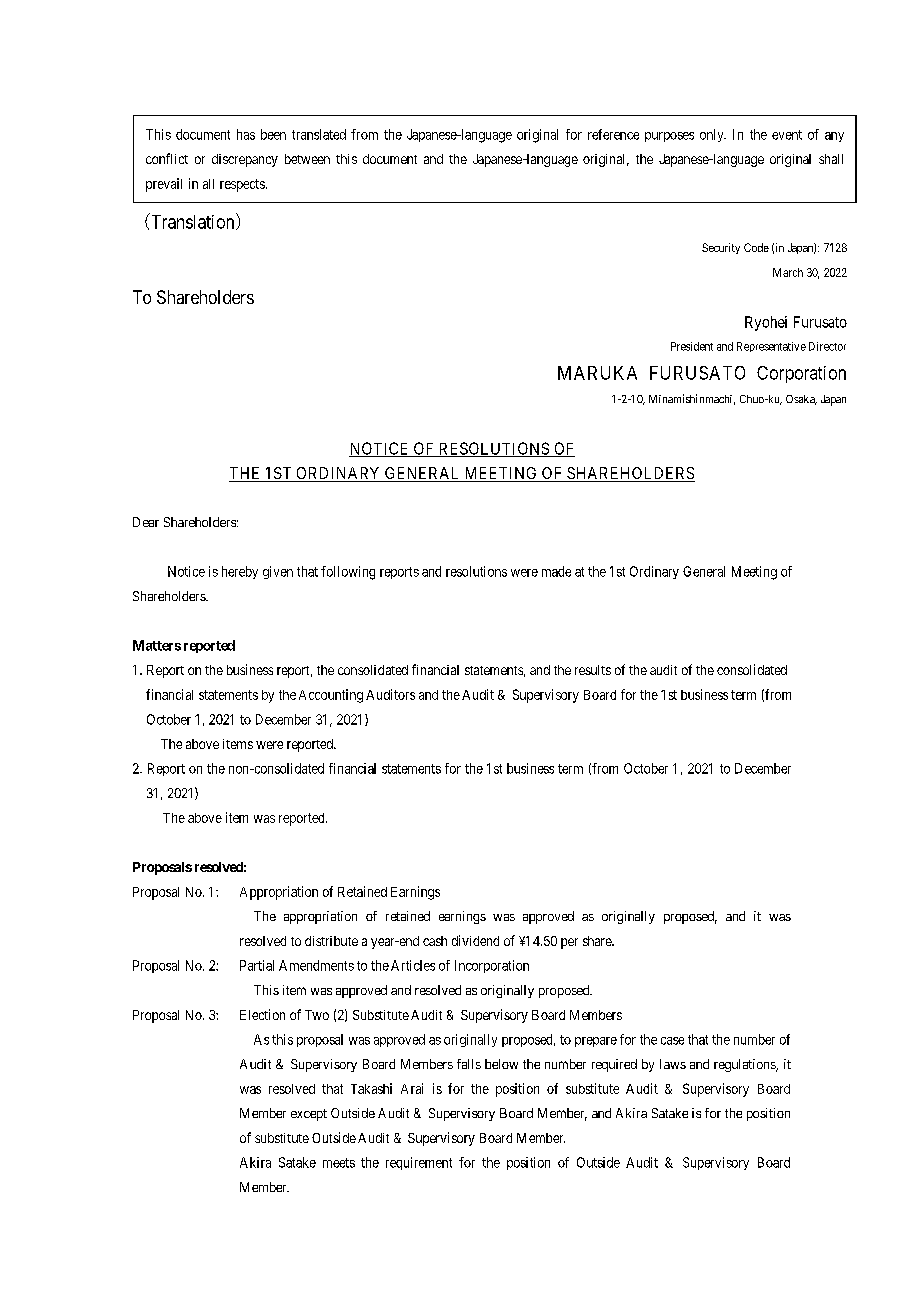 The width and height of the screenshot is (924, 1308). I want to click on dividend, so click(475, 940).
